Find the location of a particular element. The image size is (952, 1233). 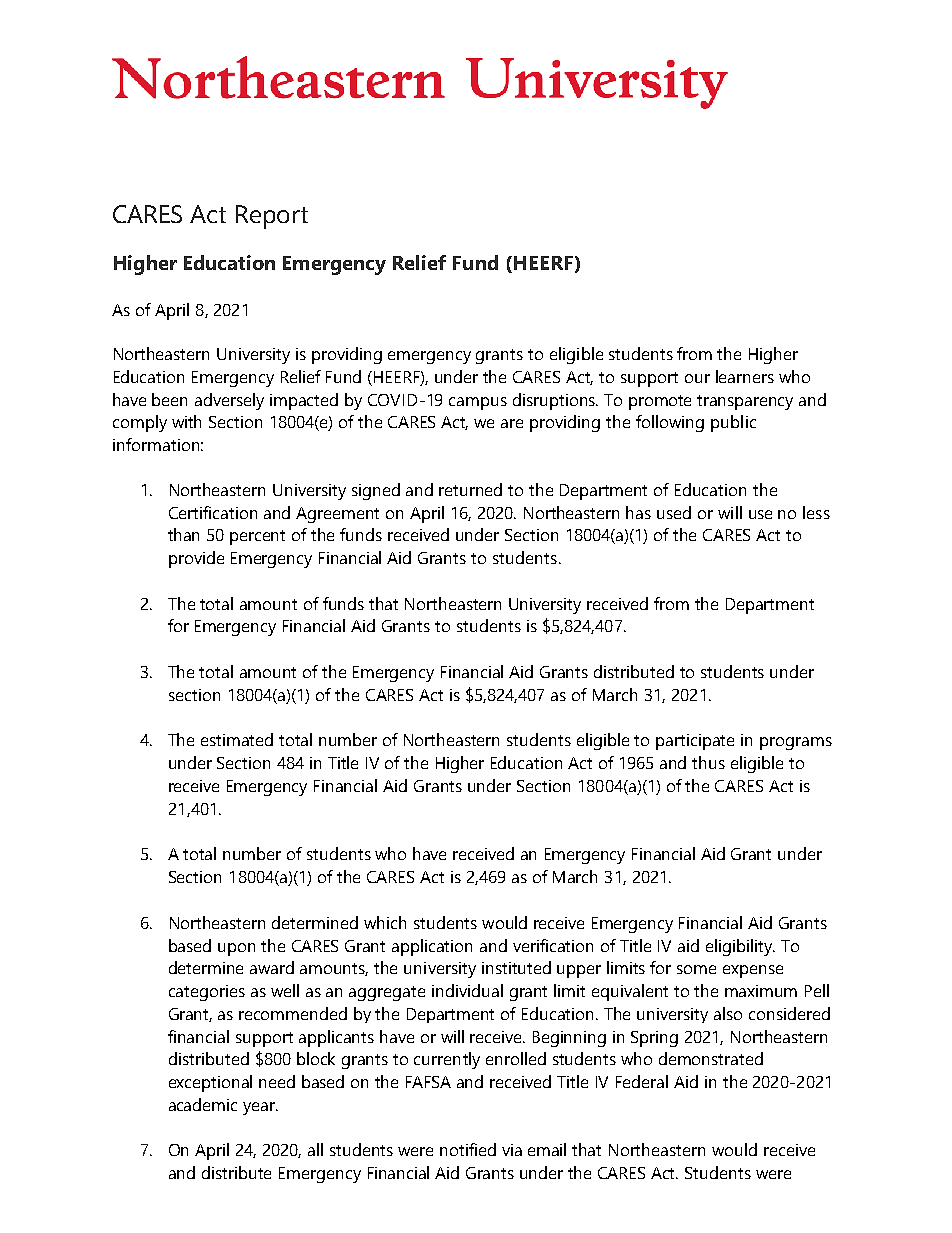

participate is located at coordinates (695, 742).
